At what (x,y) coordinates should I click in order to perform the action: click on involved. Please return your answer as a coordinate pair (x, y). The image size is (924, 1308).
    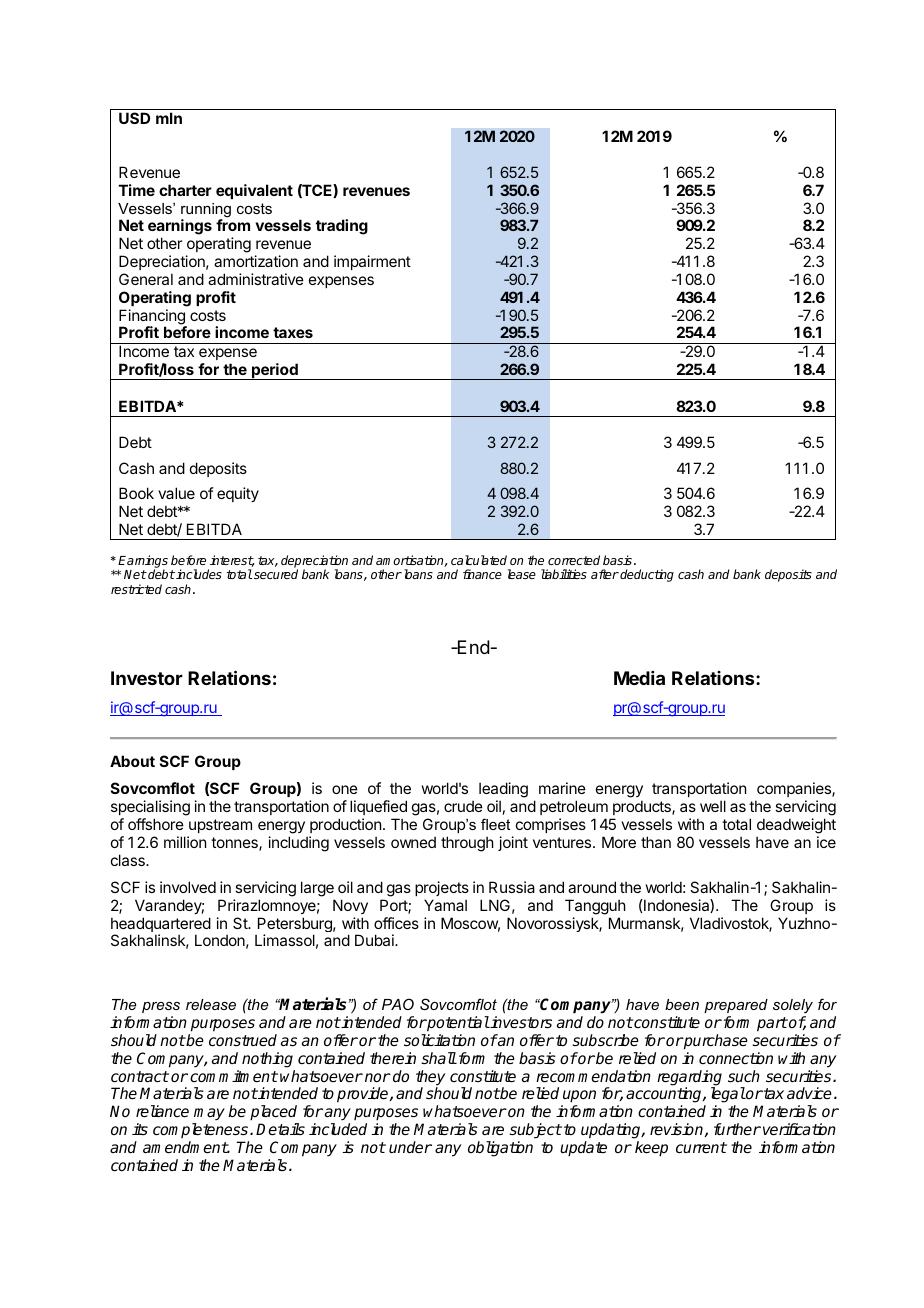
    Looking at the image, I should click on (188, 887).
